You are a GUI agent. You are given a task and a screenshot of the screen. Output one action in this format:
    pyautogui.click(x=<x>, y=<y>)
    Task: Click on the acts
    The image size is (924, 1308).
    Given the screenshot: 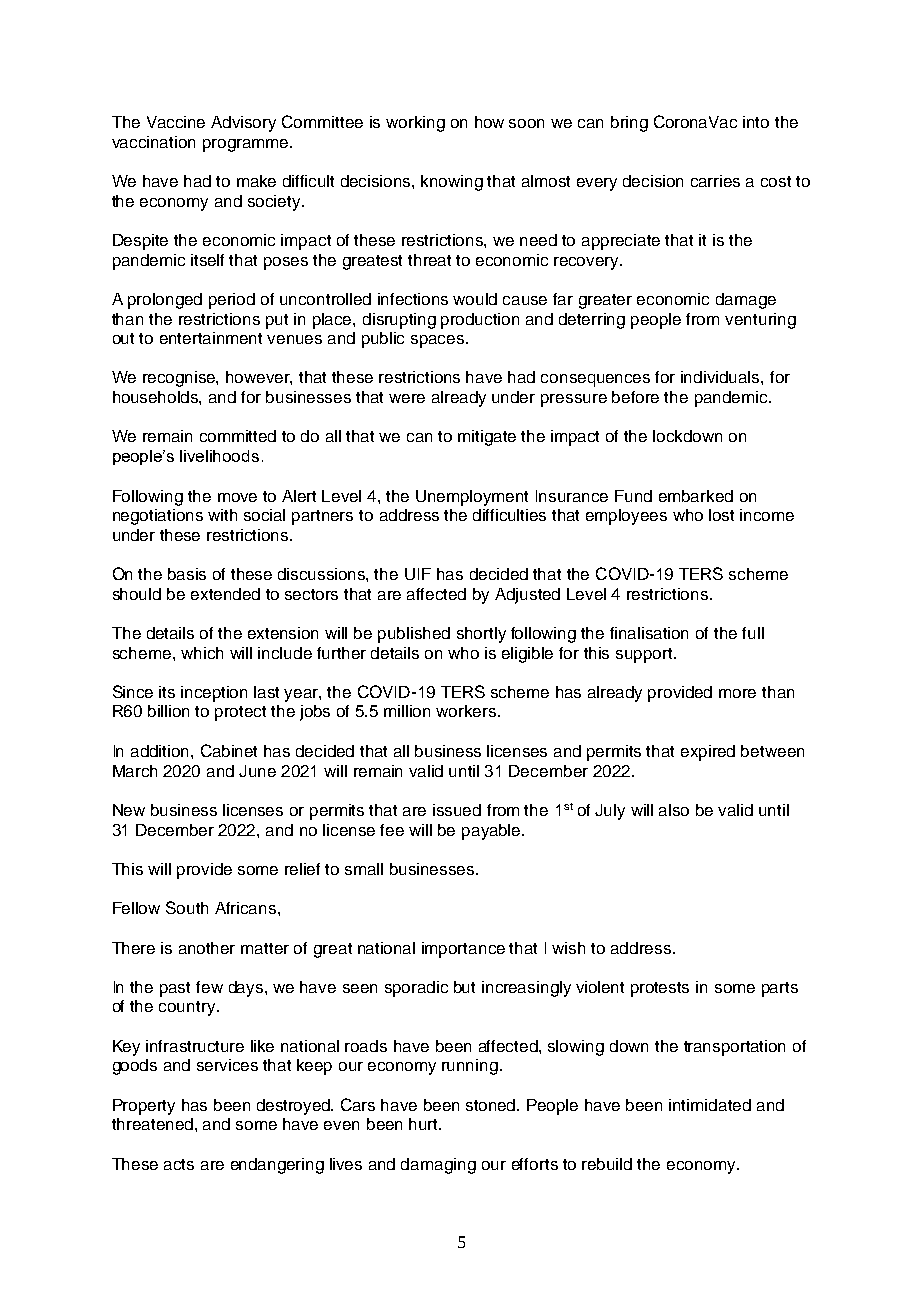 What is the action you would take?
    pyautogui.click(x=179, y=1164)
